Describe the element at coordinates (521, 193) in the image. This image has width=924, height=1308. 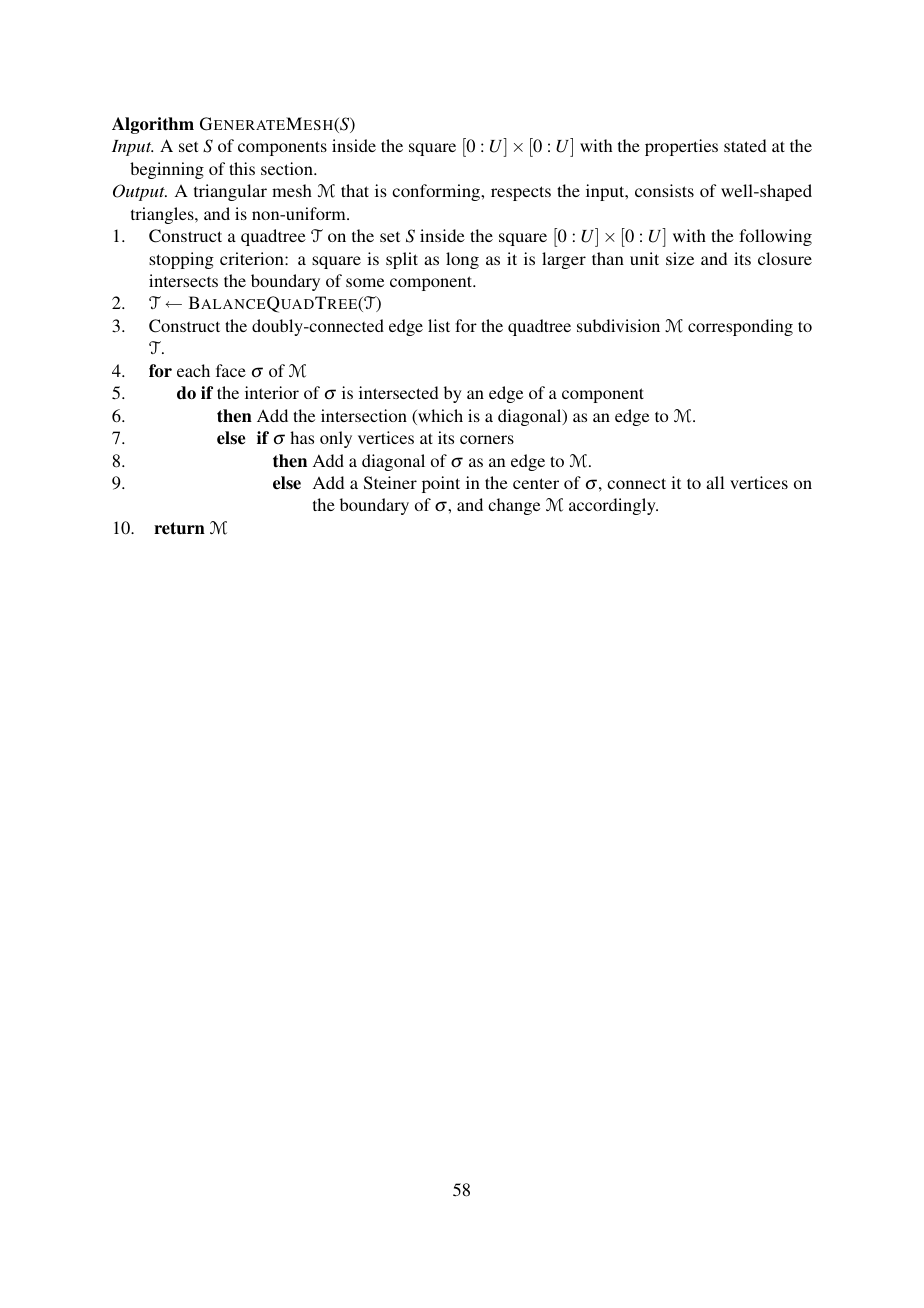
I see `respects` at that location.
